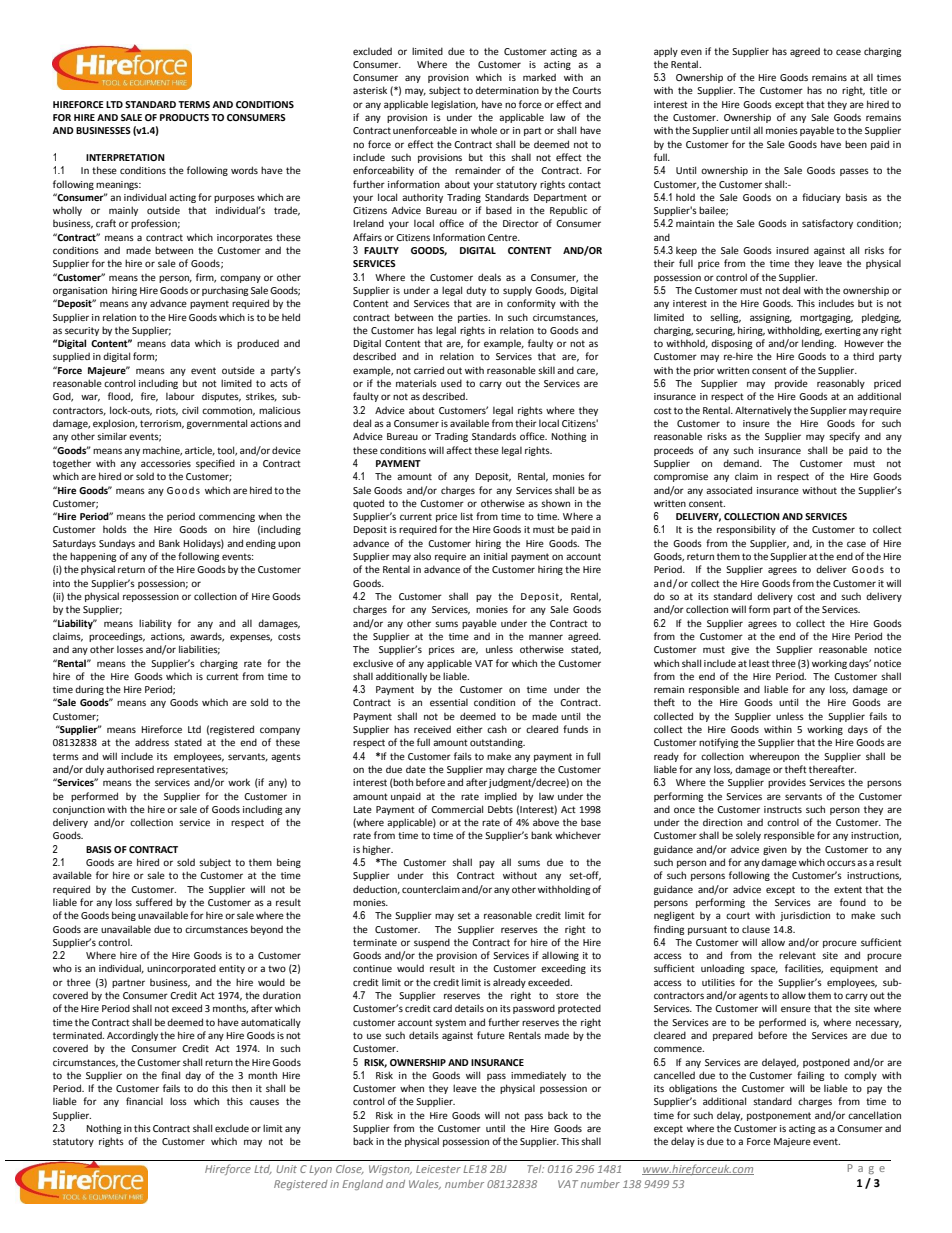 This screenshot has height=1233, width=952. Describe the element at coordinates (454, 105) in the screenshot. I see `legislation` at that location.
